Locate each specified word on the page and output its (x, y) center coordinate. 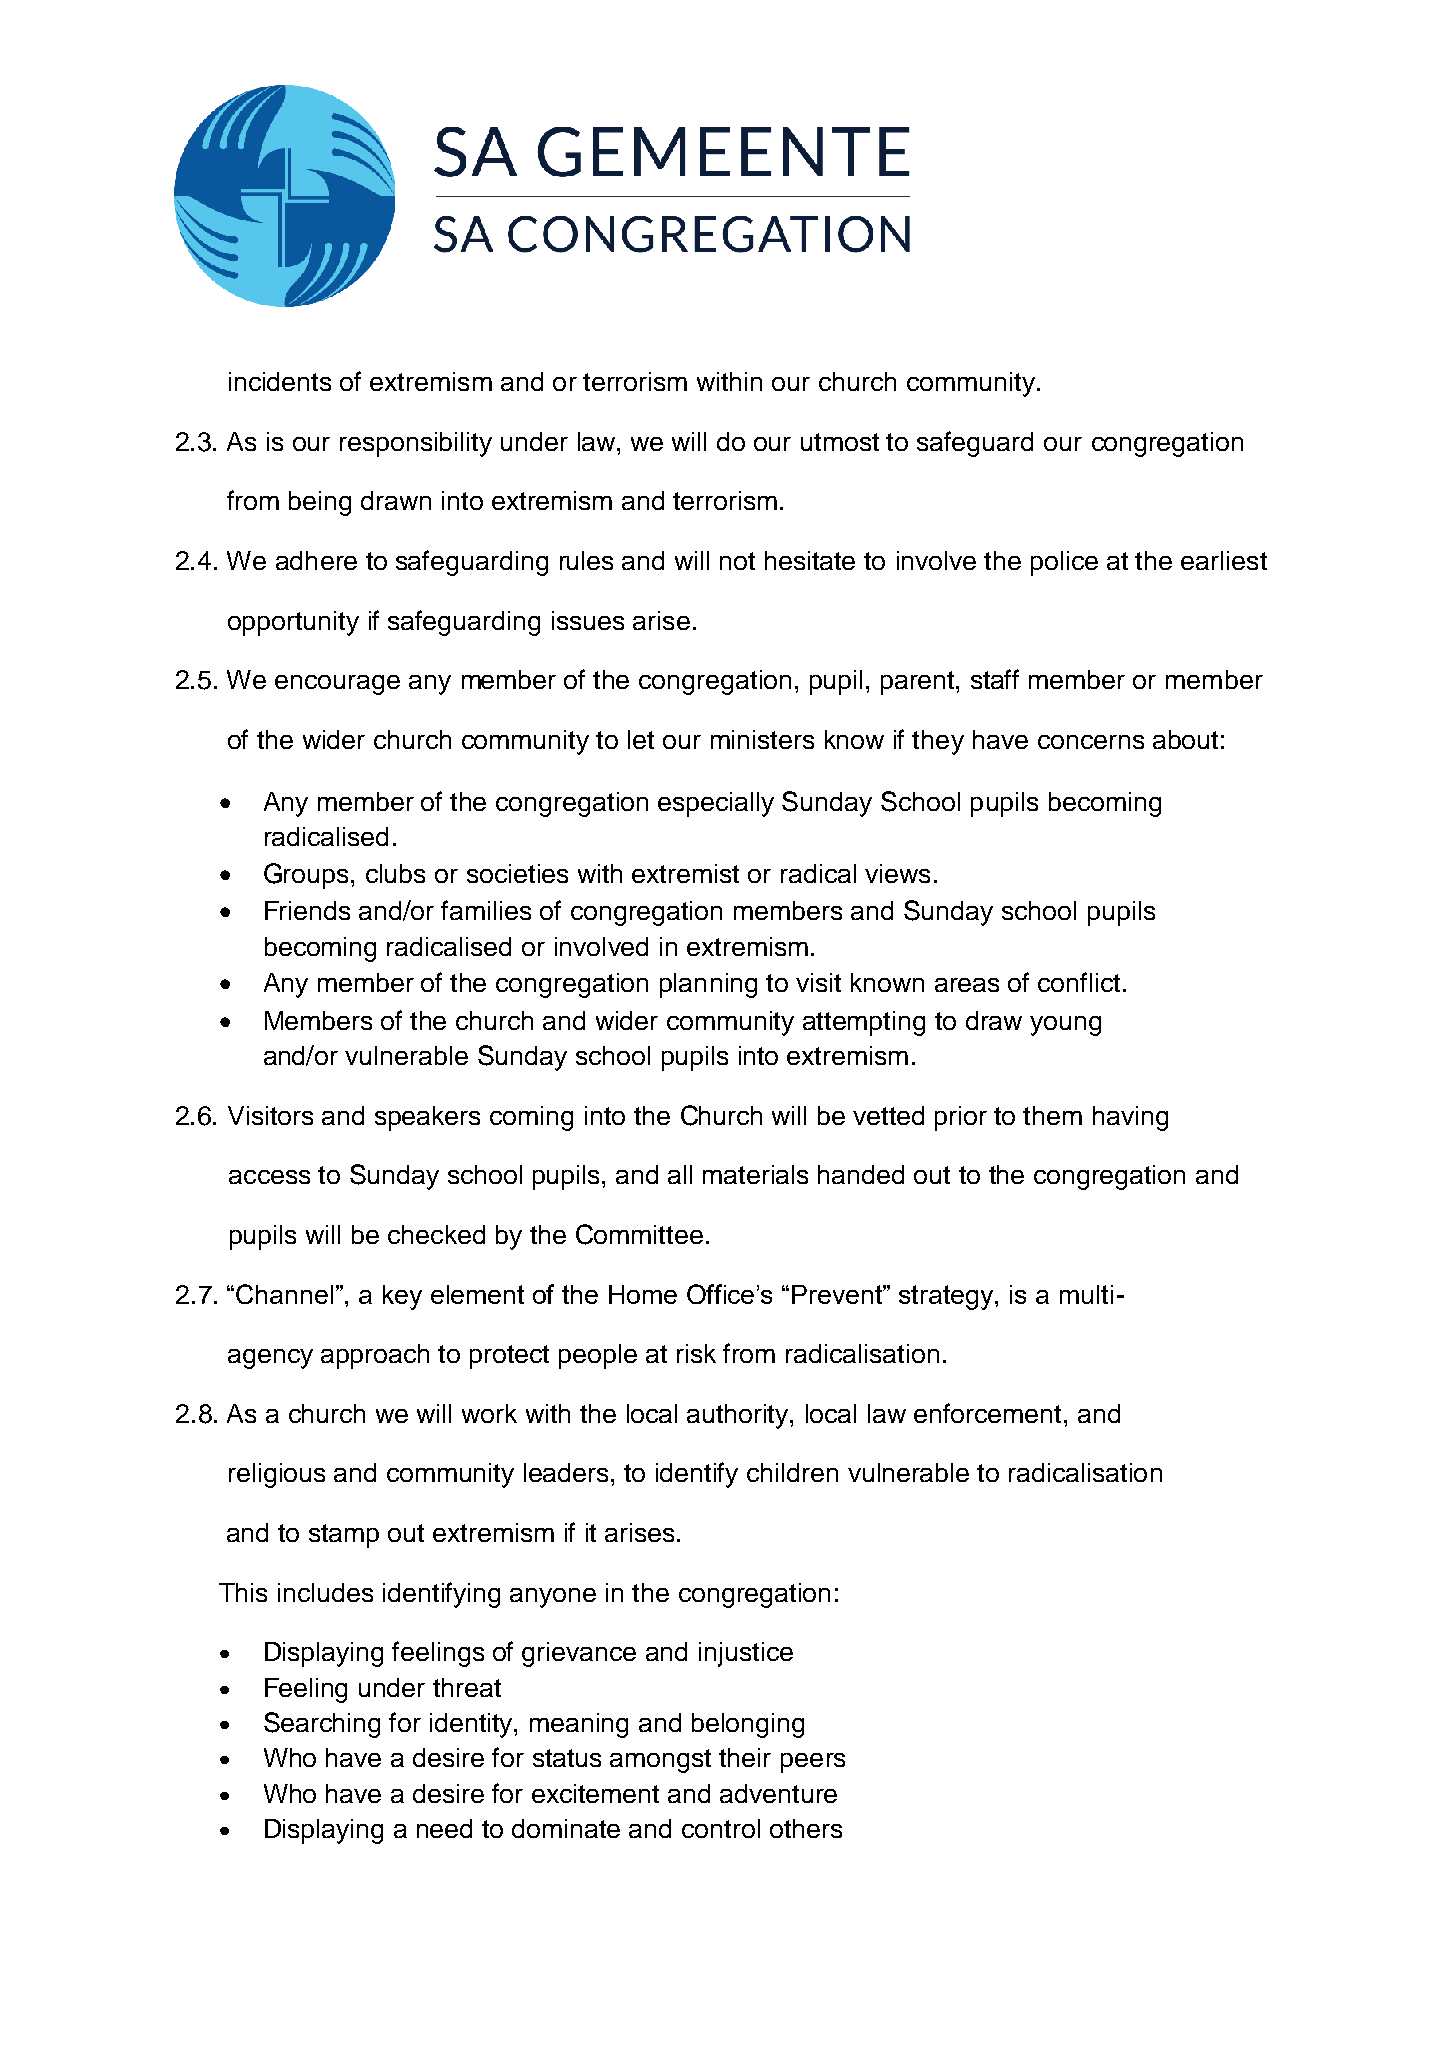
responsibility (416, 444)
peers (813, 1763)
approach (375, 1356)
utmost (840, 442)
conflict (1079, 982)
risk (696, 1353)
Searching (322, 1725)
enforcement (987, 1413)
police (1064, 563)
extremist (685, 873)
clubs (395, 873)
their (745, 1757)
